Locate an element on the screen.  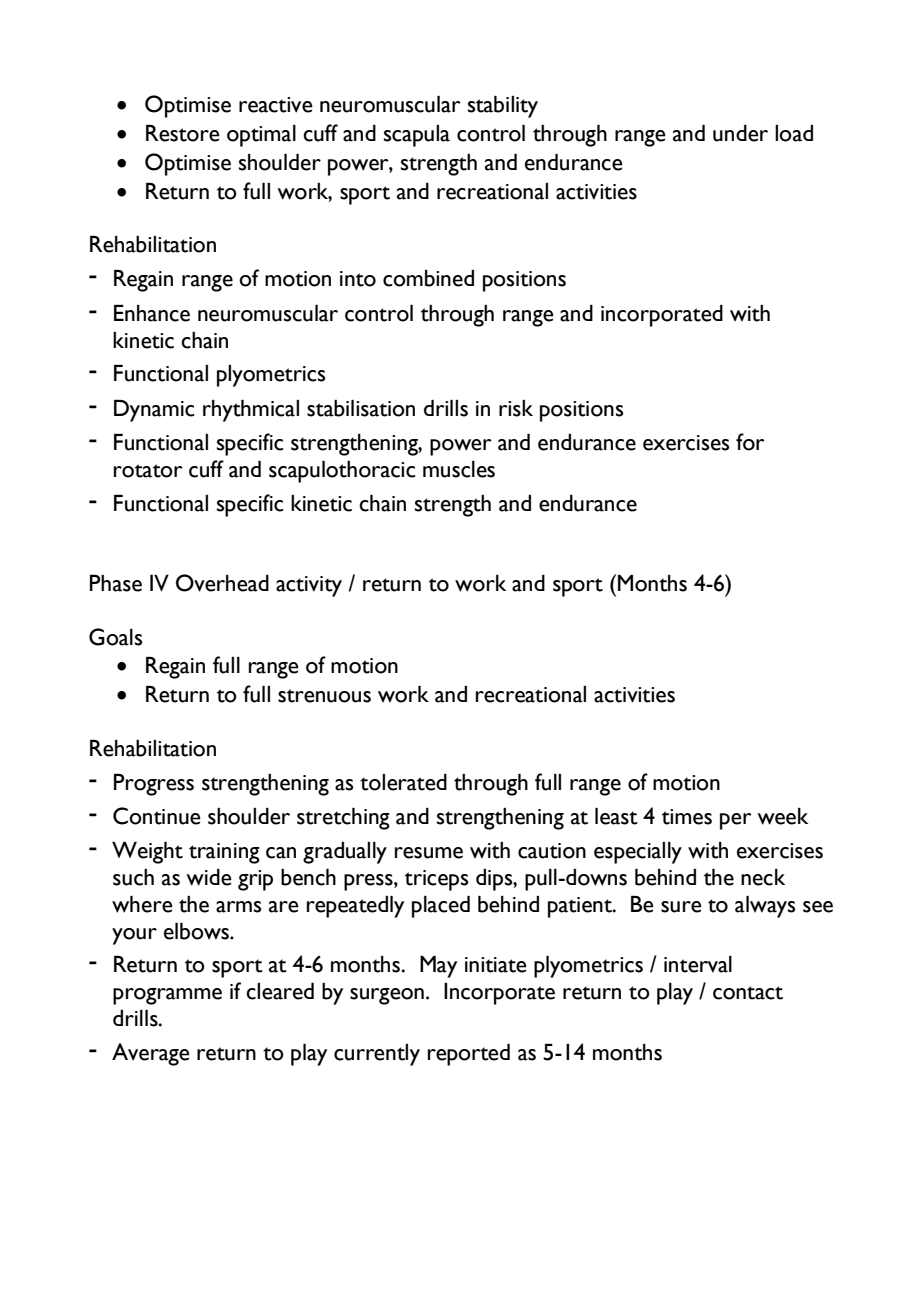
activity is located at coordinates (309, 586).
